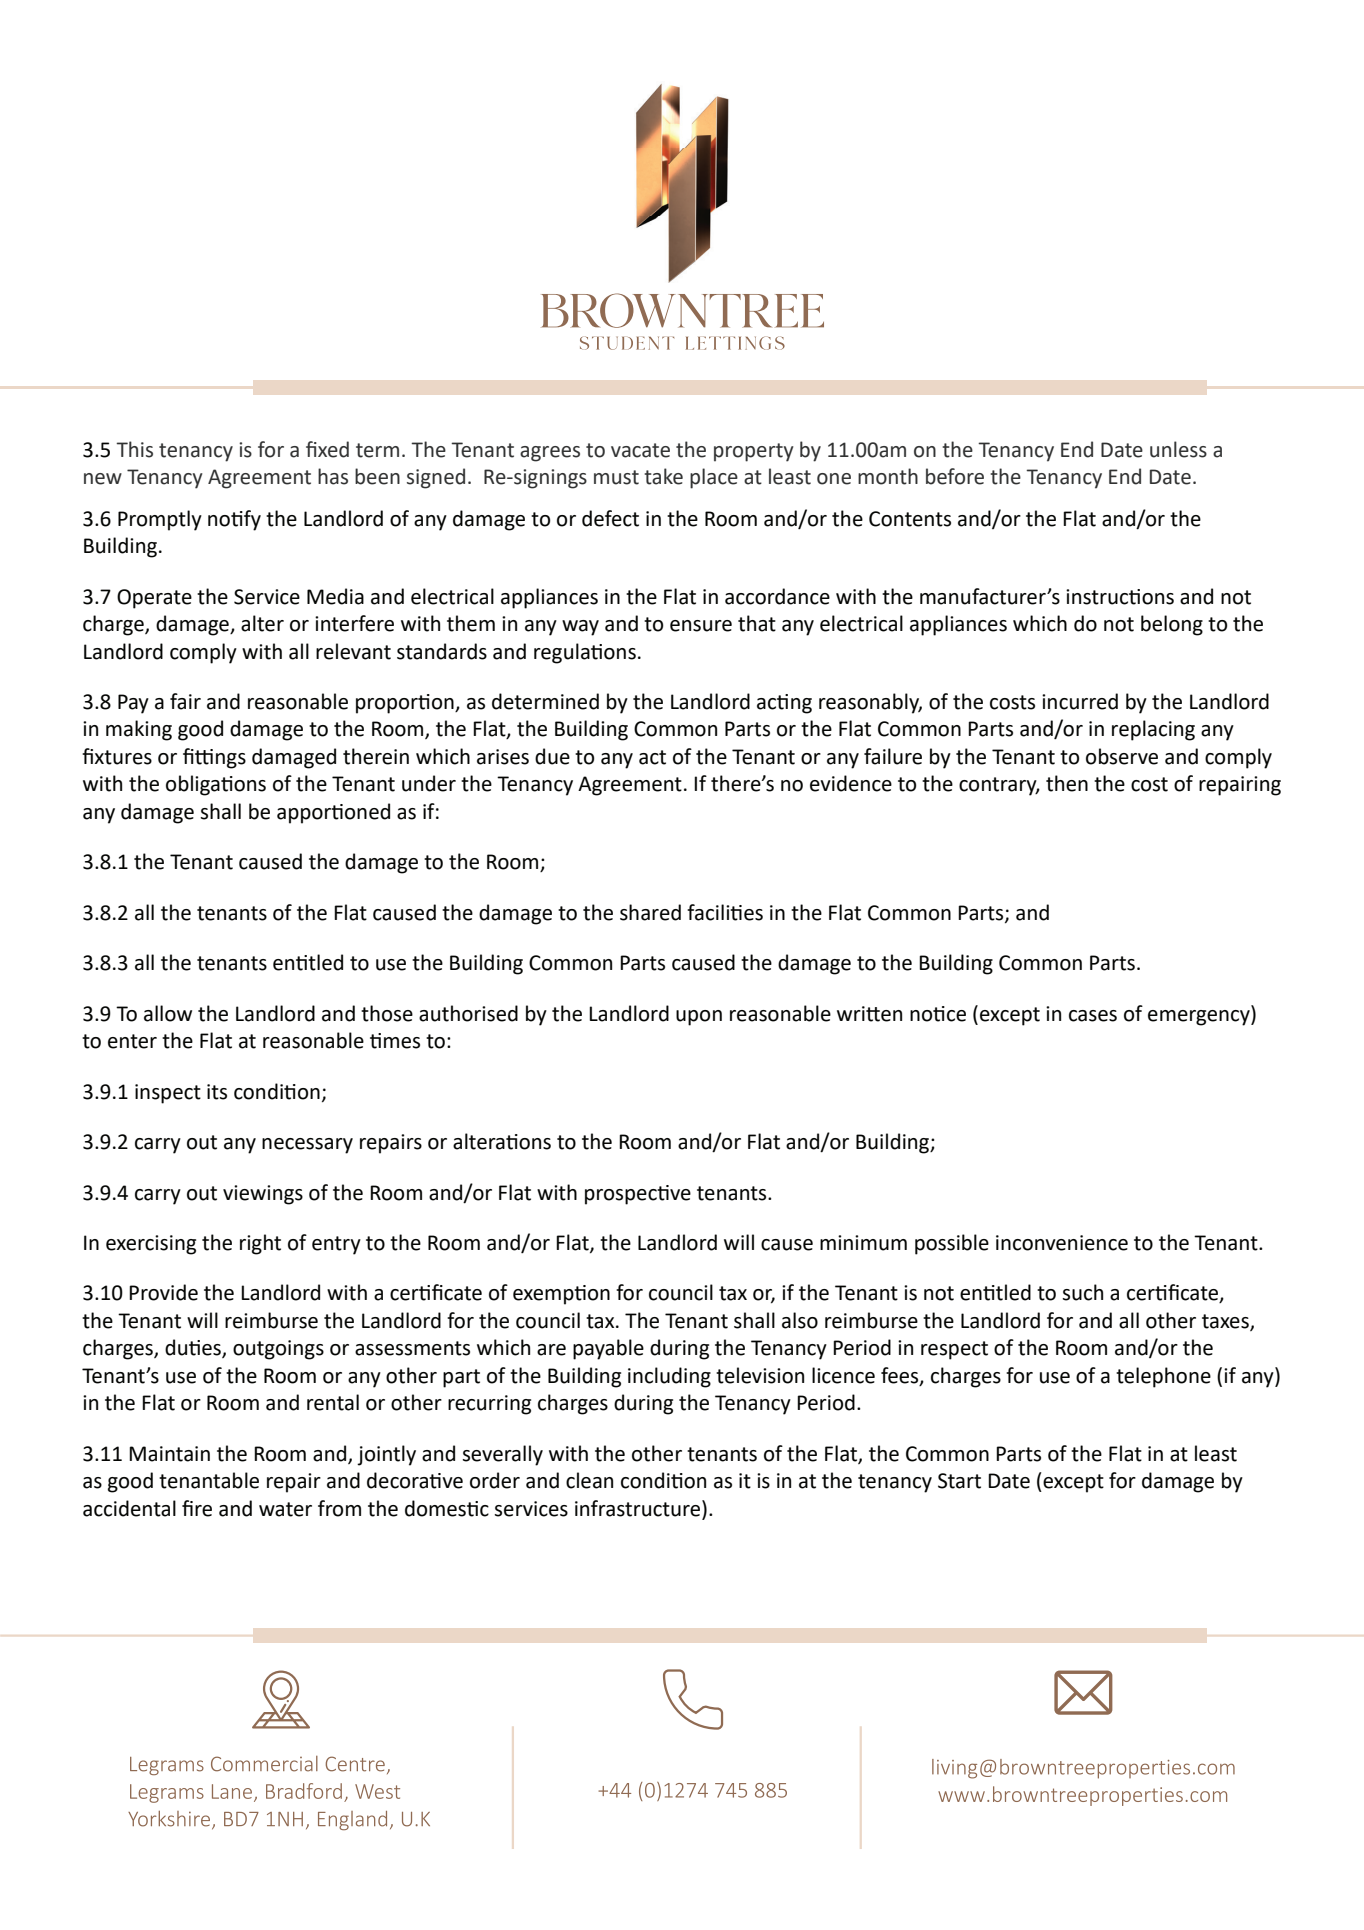 The image size is (1364, 1930). I want to click on take, so click(663, 476).
